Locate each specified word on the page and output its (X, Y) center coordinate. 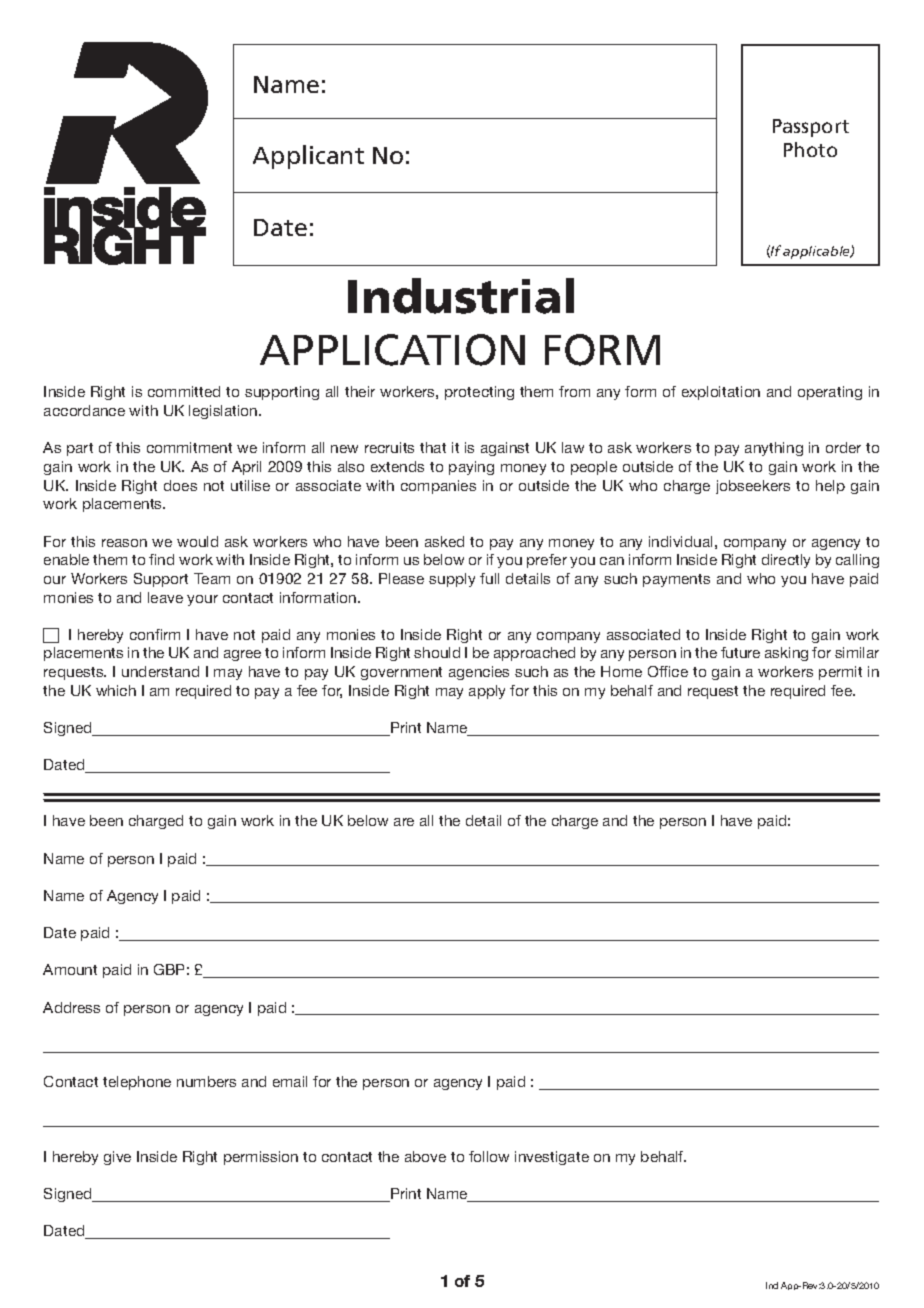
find (161, 559)
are (404, 822)
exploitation (721, 393)
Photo (810, 149)
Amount (70, 969)
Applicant (308, 157)
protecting (479, 393)
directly (786, 561)
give (117, 1158)
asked (444, 541)
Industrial (461, 296)
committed (184, 391)
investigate (552, 1158)
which (116, 690)
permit (840, 673)
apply (487, 692)
